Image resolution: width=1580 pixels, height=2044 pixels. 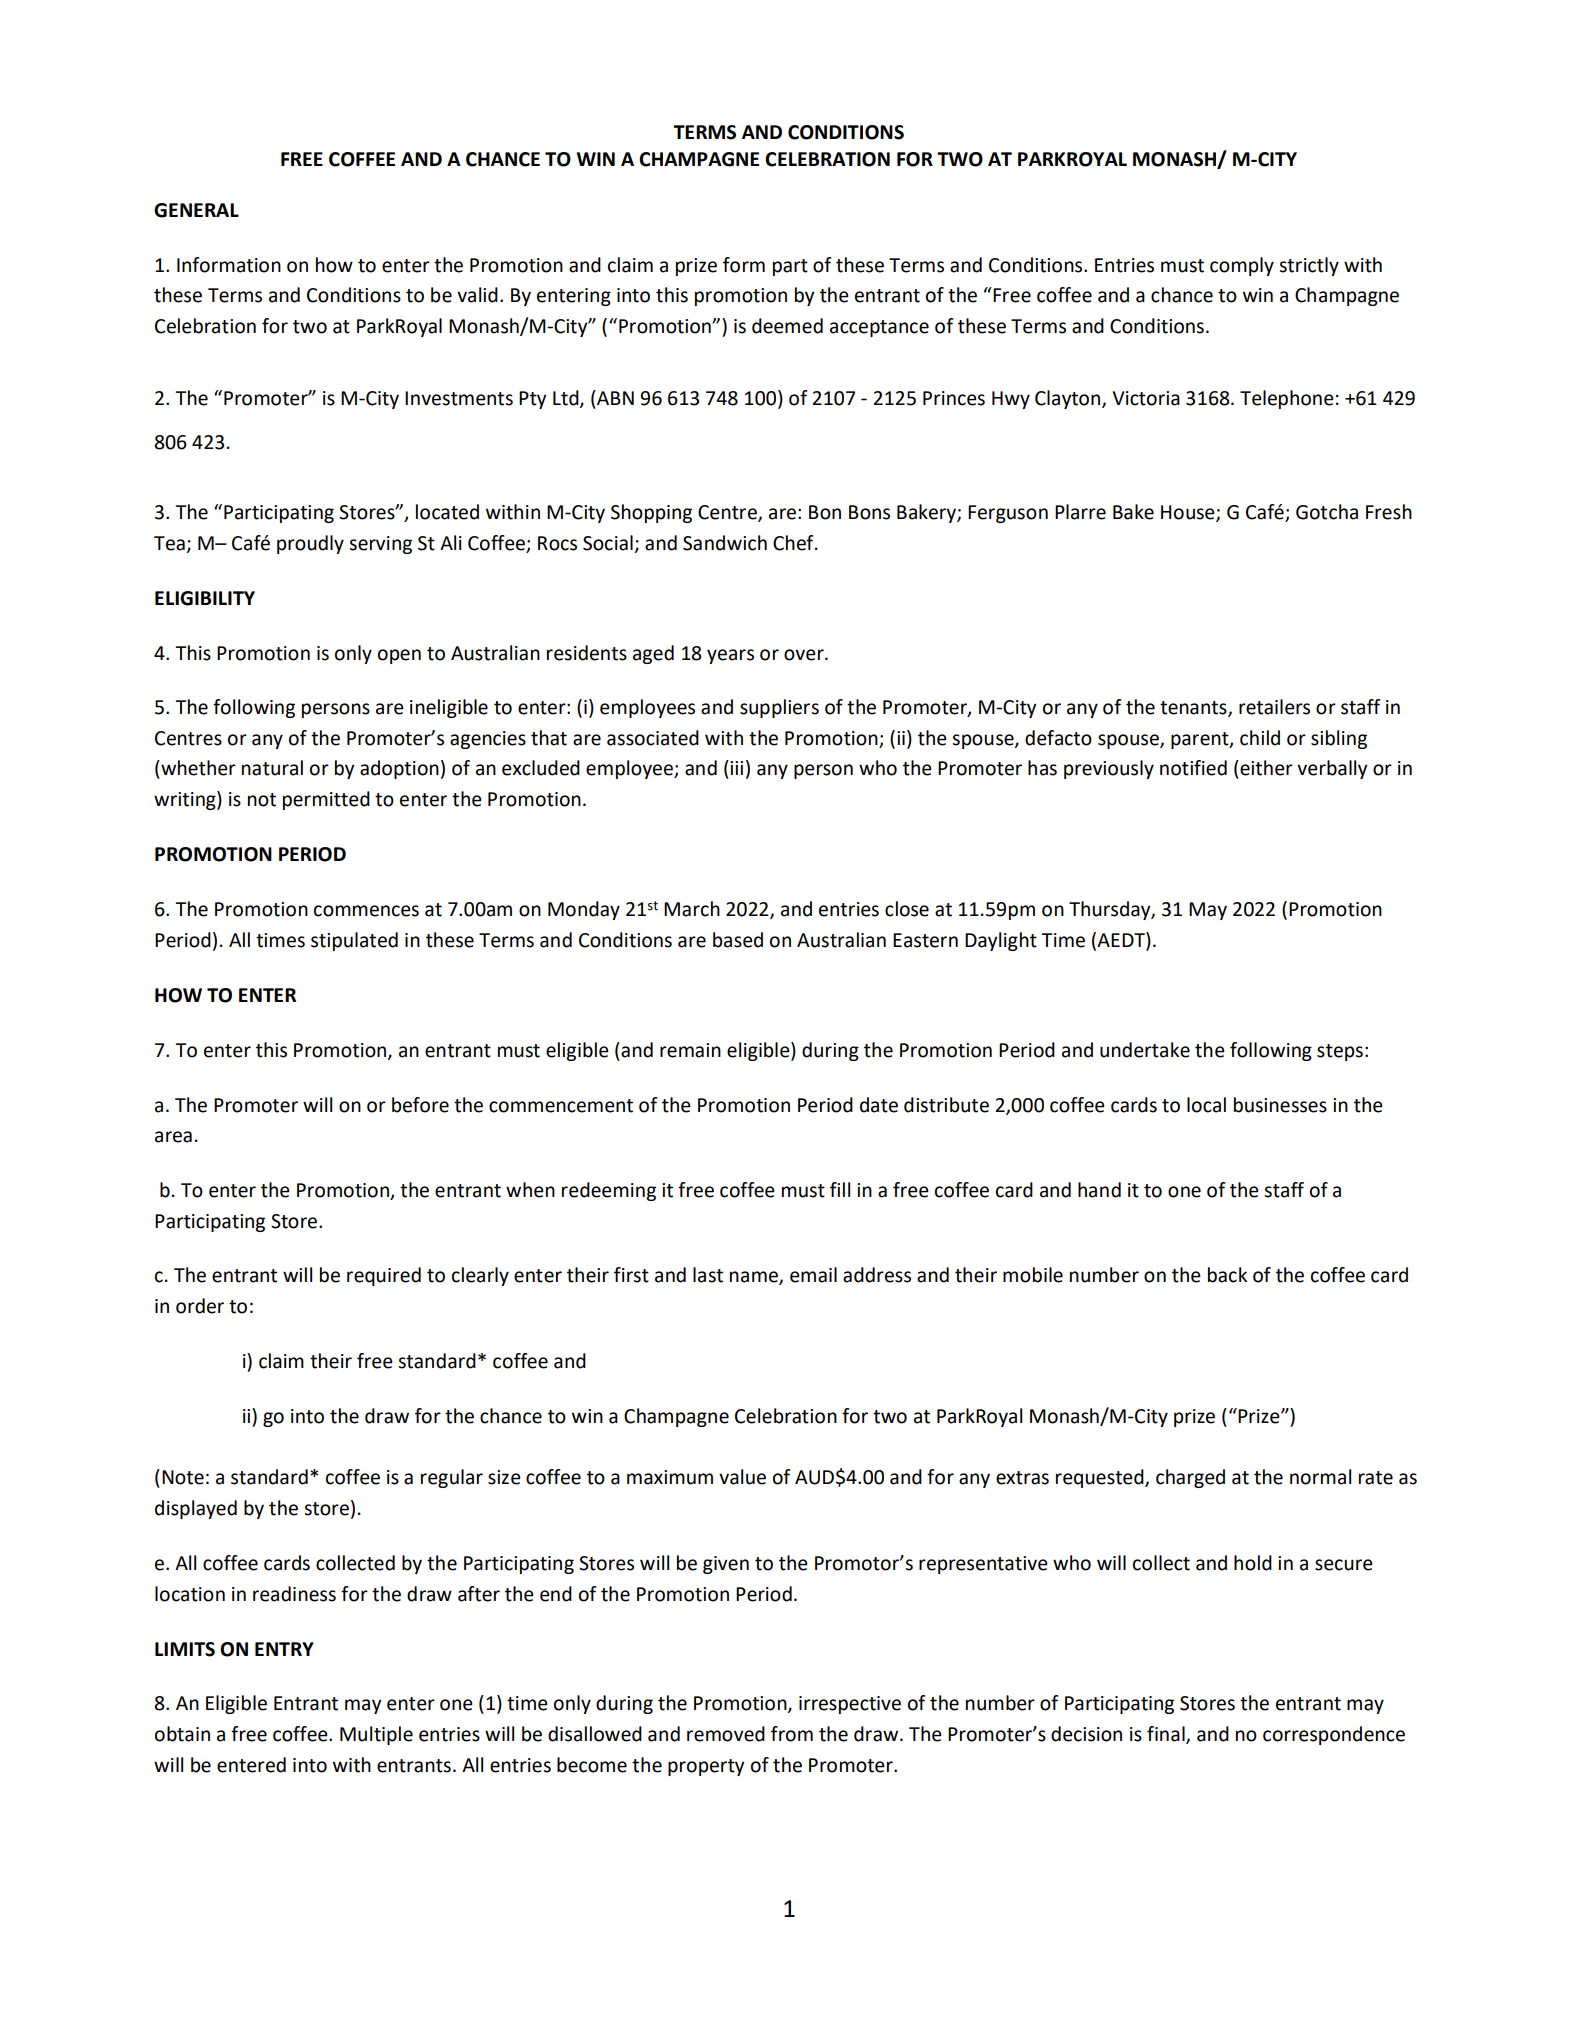 What do you see at coordinates (272, 768) in the screenshot?
I see `natural` at bounding box center [272, 768].
